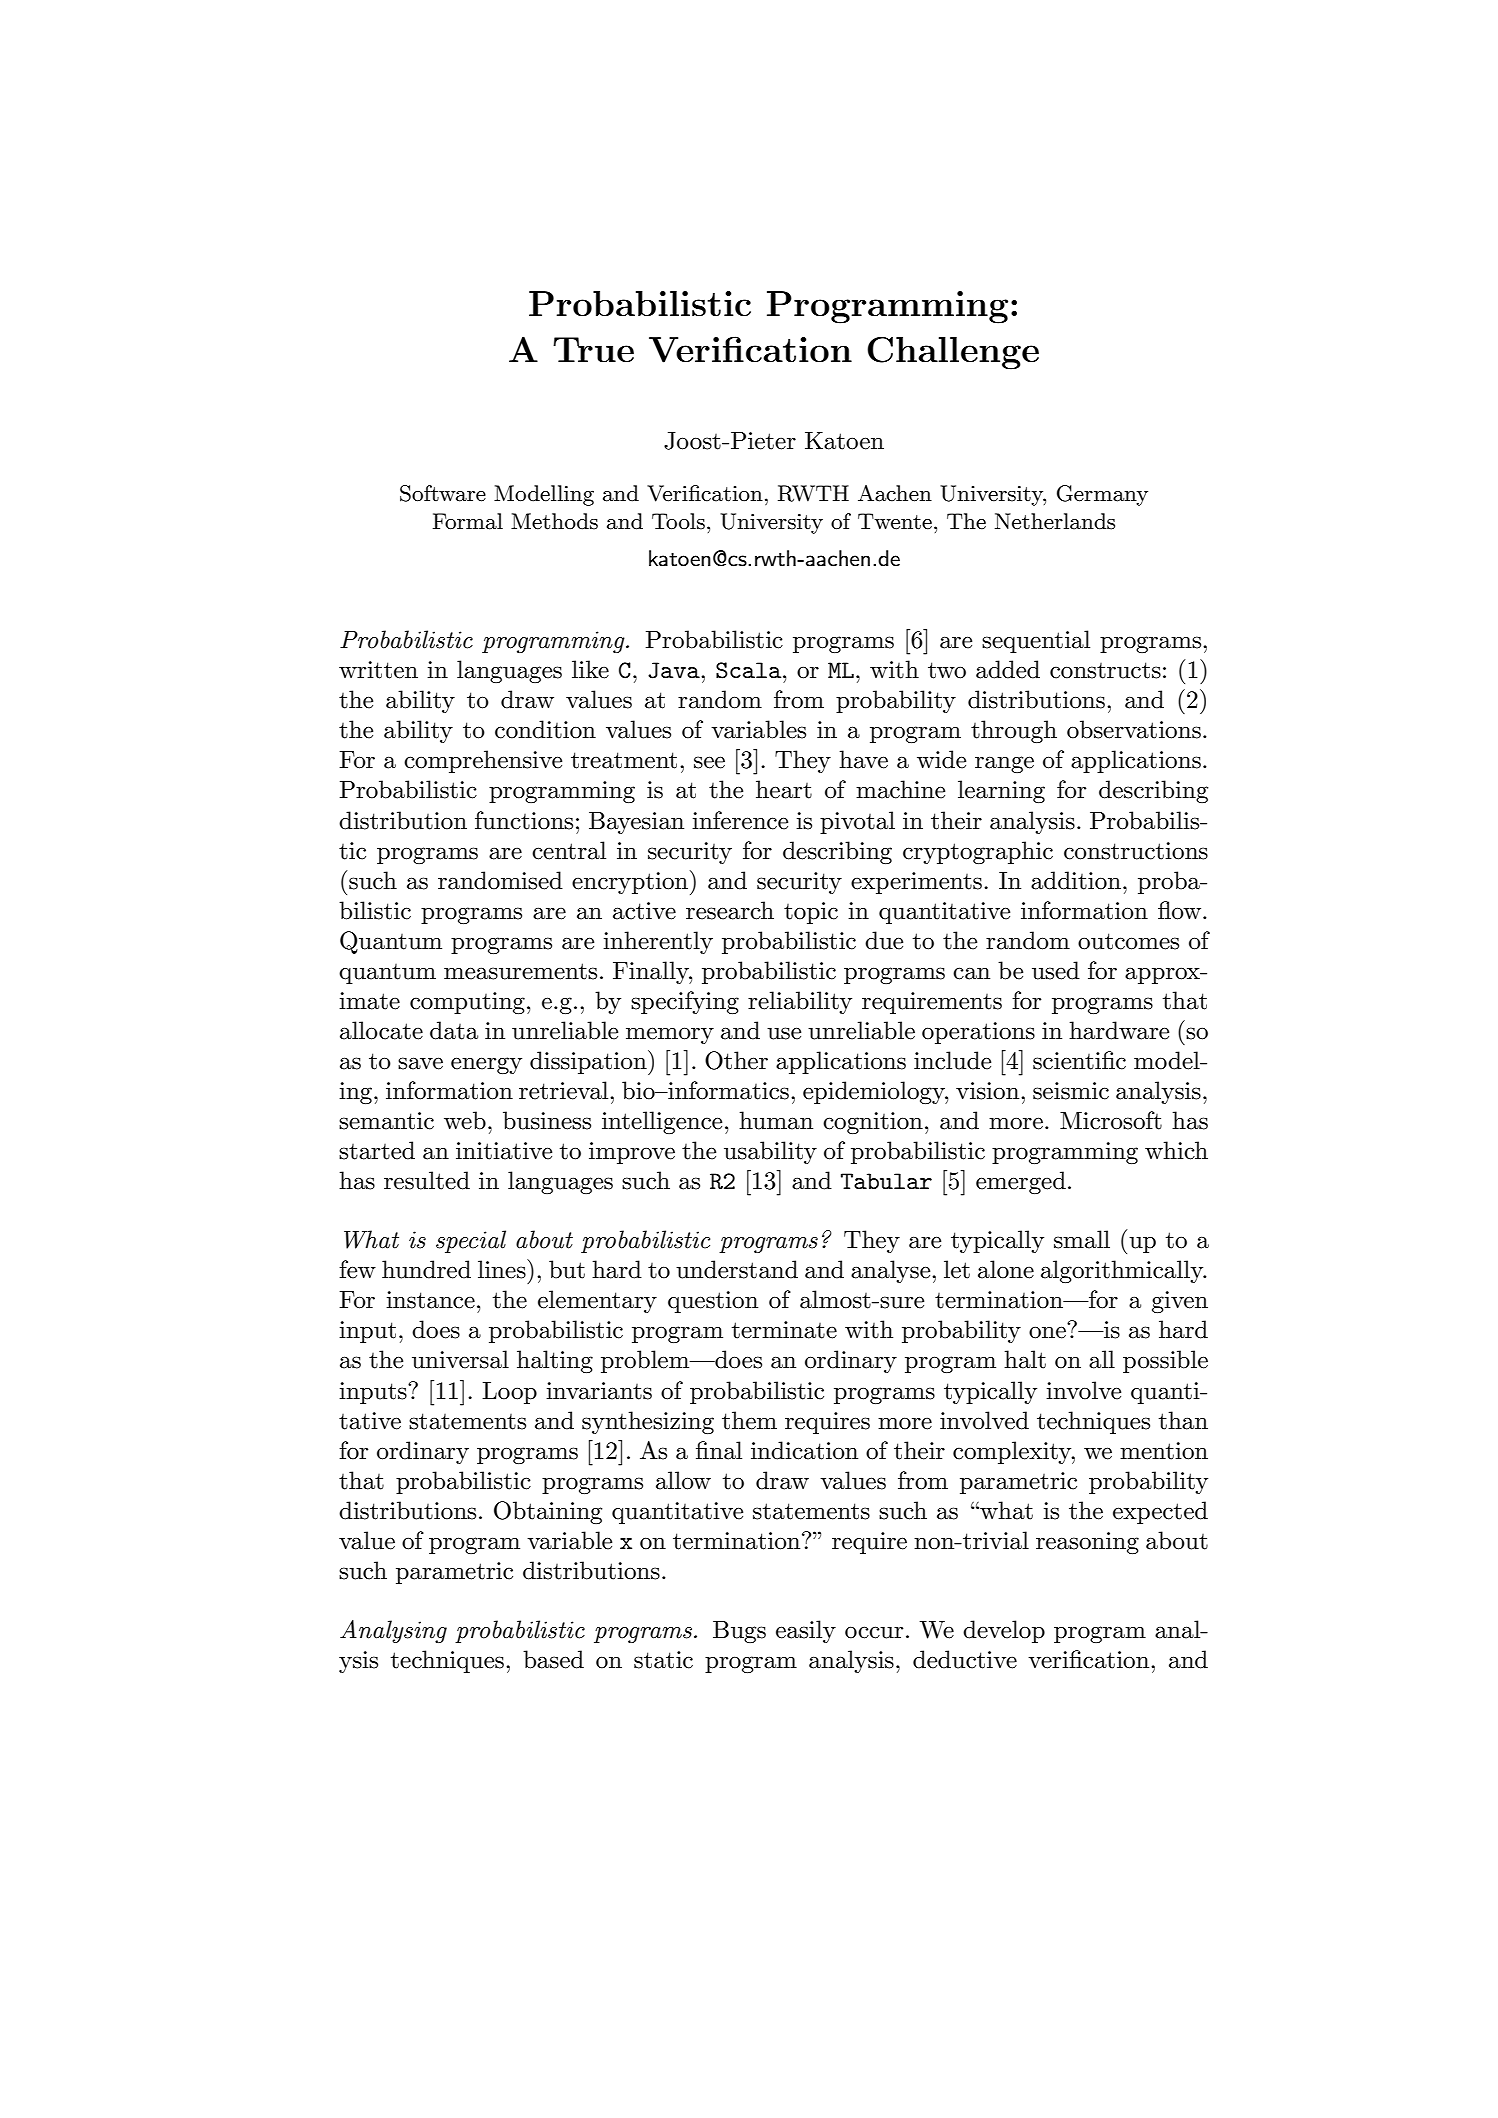  Describe the element at coordinates (593, 350) in the screenshot. I see `True` at that location.
